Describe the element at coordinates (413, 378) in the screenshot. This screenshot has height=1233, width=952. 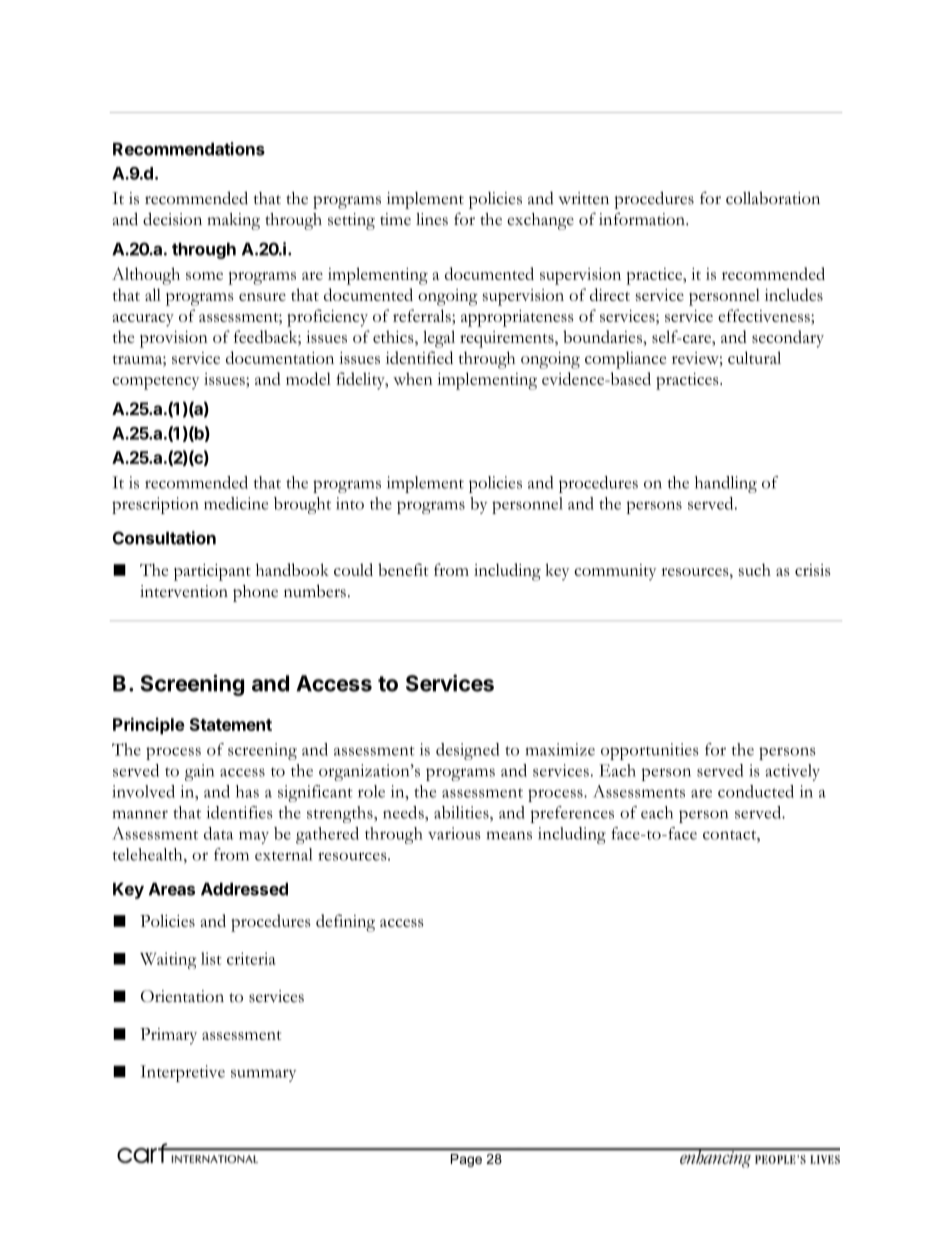
I see `when` at that location.
